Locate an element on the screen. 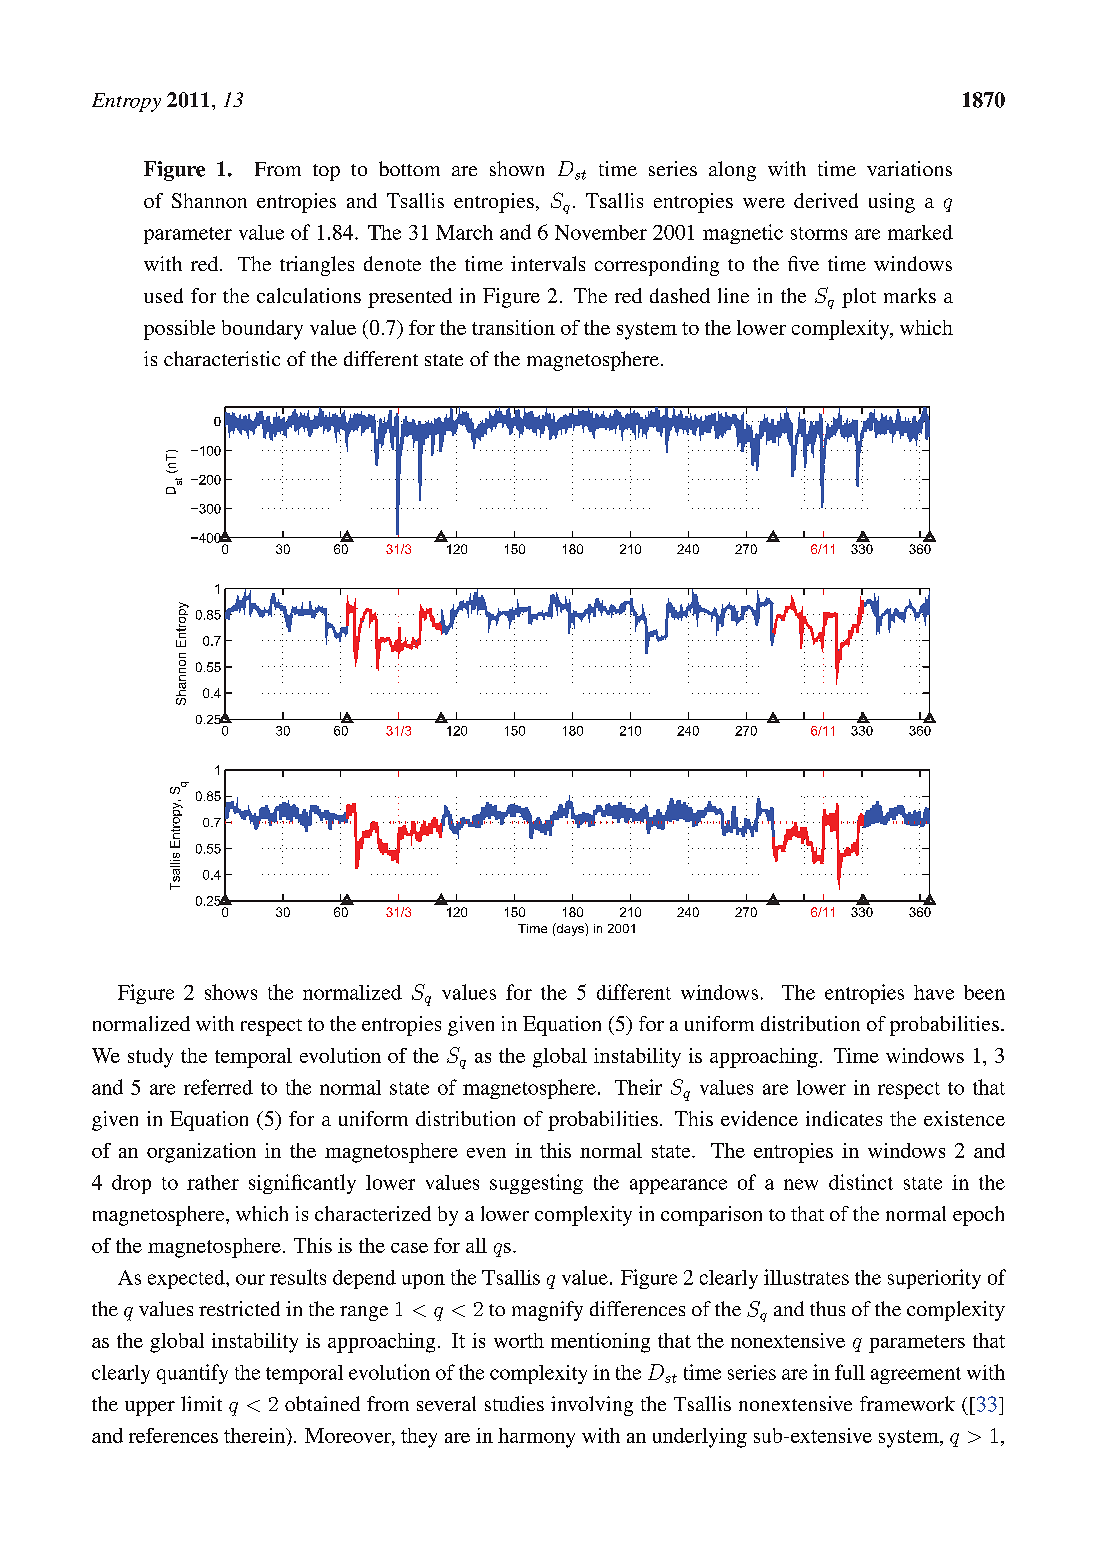  shows is located at coordinates (231, 992).
